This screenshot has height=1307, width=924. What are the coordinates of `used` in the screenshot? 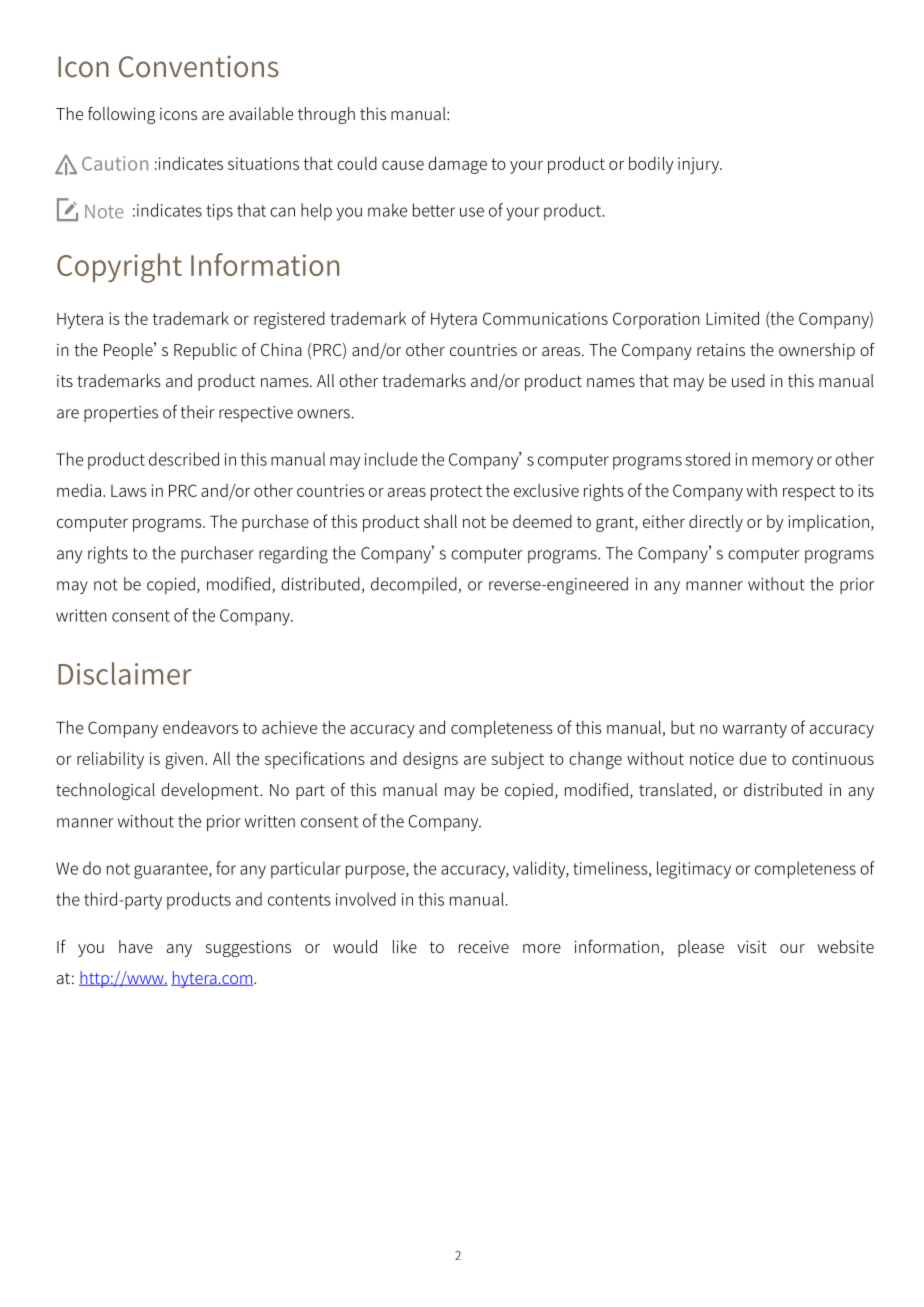 It's located at (748, 380).
